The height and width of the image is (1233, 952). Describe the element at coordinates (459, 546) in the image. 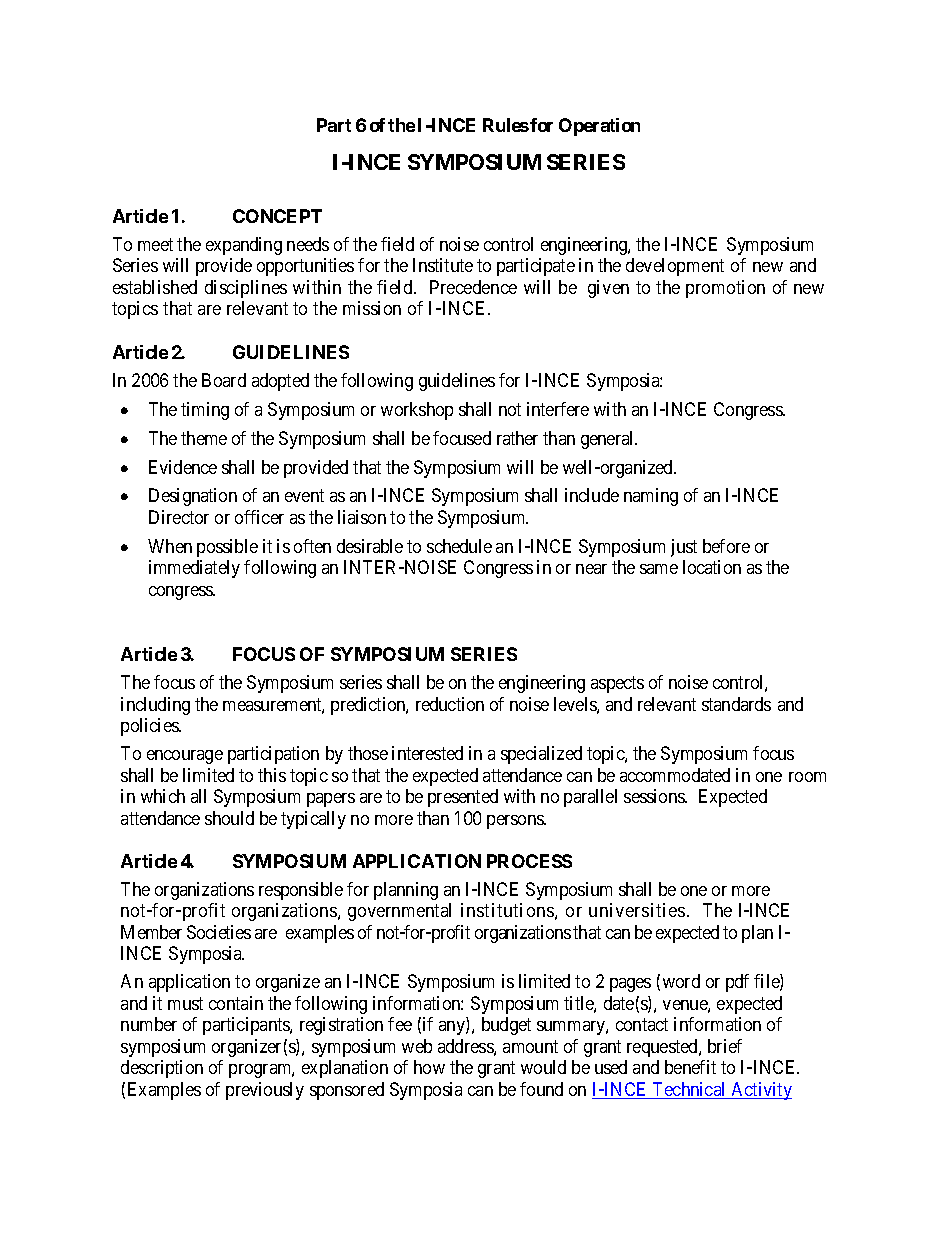

I see `schedule` at that location.
